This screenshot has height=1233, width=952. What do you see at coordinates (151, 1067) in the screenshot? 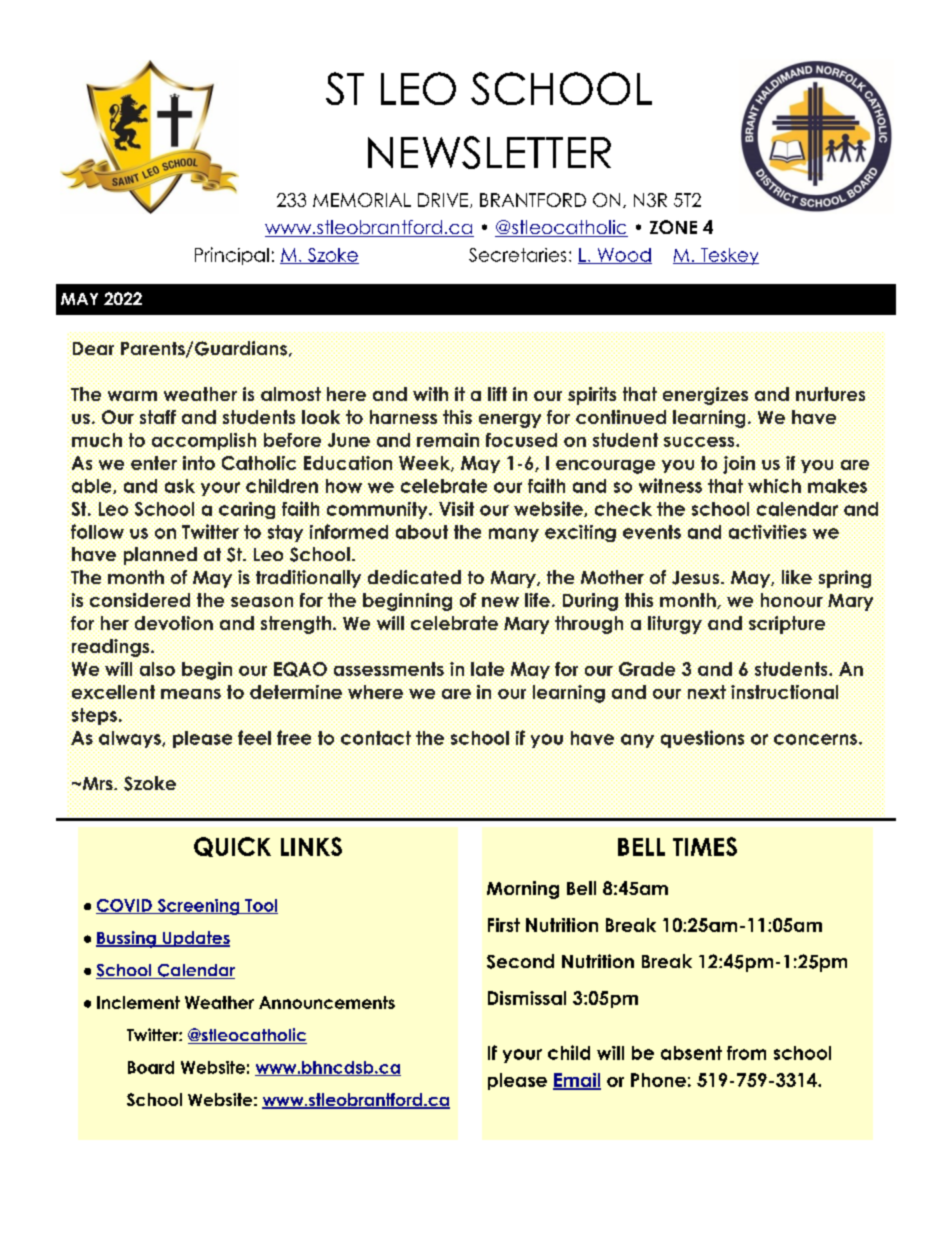
I see `Board` at bounding box center [151, 1067].
